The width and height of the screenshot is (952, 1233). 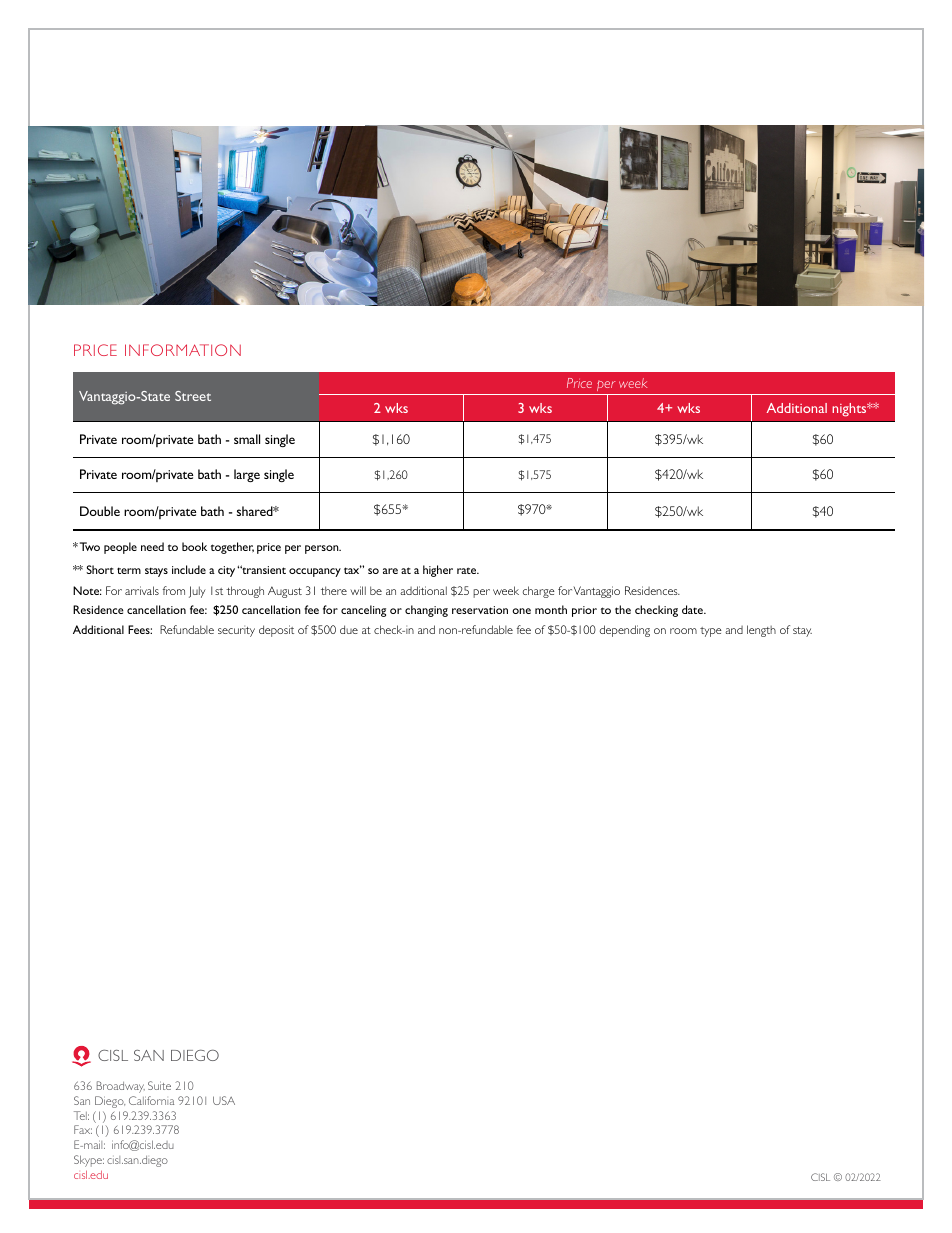 I want to click on Street, so click(x=193, y=396).
